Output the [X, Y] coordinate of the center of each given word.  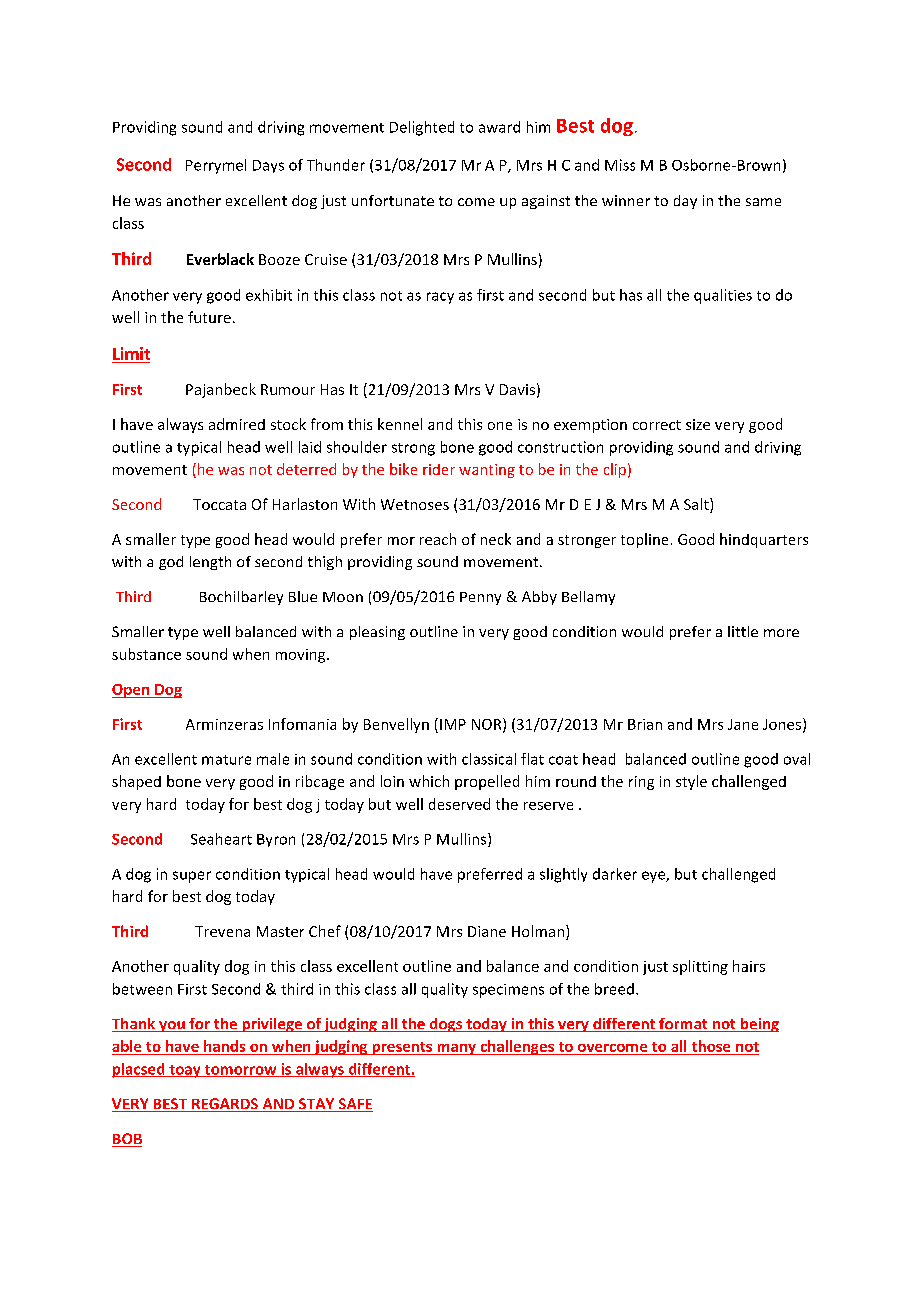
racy [440, 298]
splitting [700, 967]
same [763, 202]
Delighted [422, 128]
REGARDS [225, 1105]
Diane [487, 931]
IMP [453, 724]
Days [268, 166]
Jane [743, 724]
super [192, 877]
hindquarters [764, 540]
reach [438, 539]
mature [226, 760]
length [210, 563]
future [209, 317]
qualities [723, 296]
